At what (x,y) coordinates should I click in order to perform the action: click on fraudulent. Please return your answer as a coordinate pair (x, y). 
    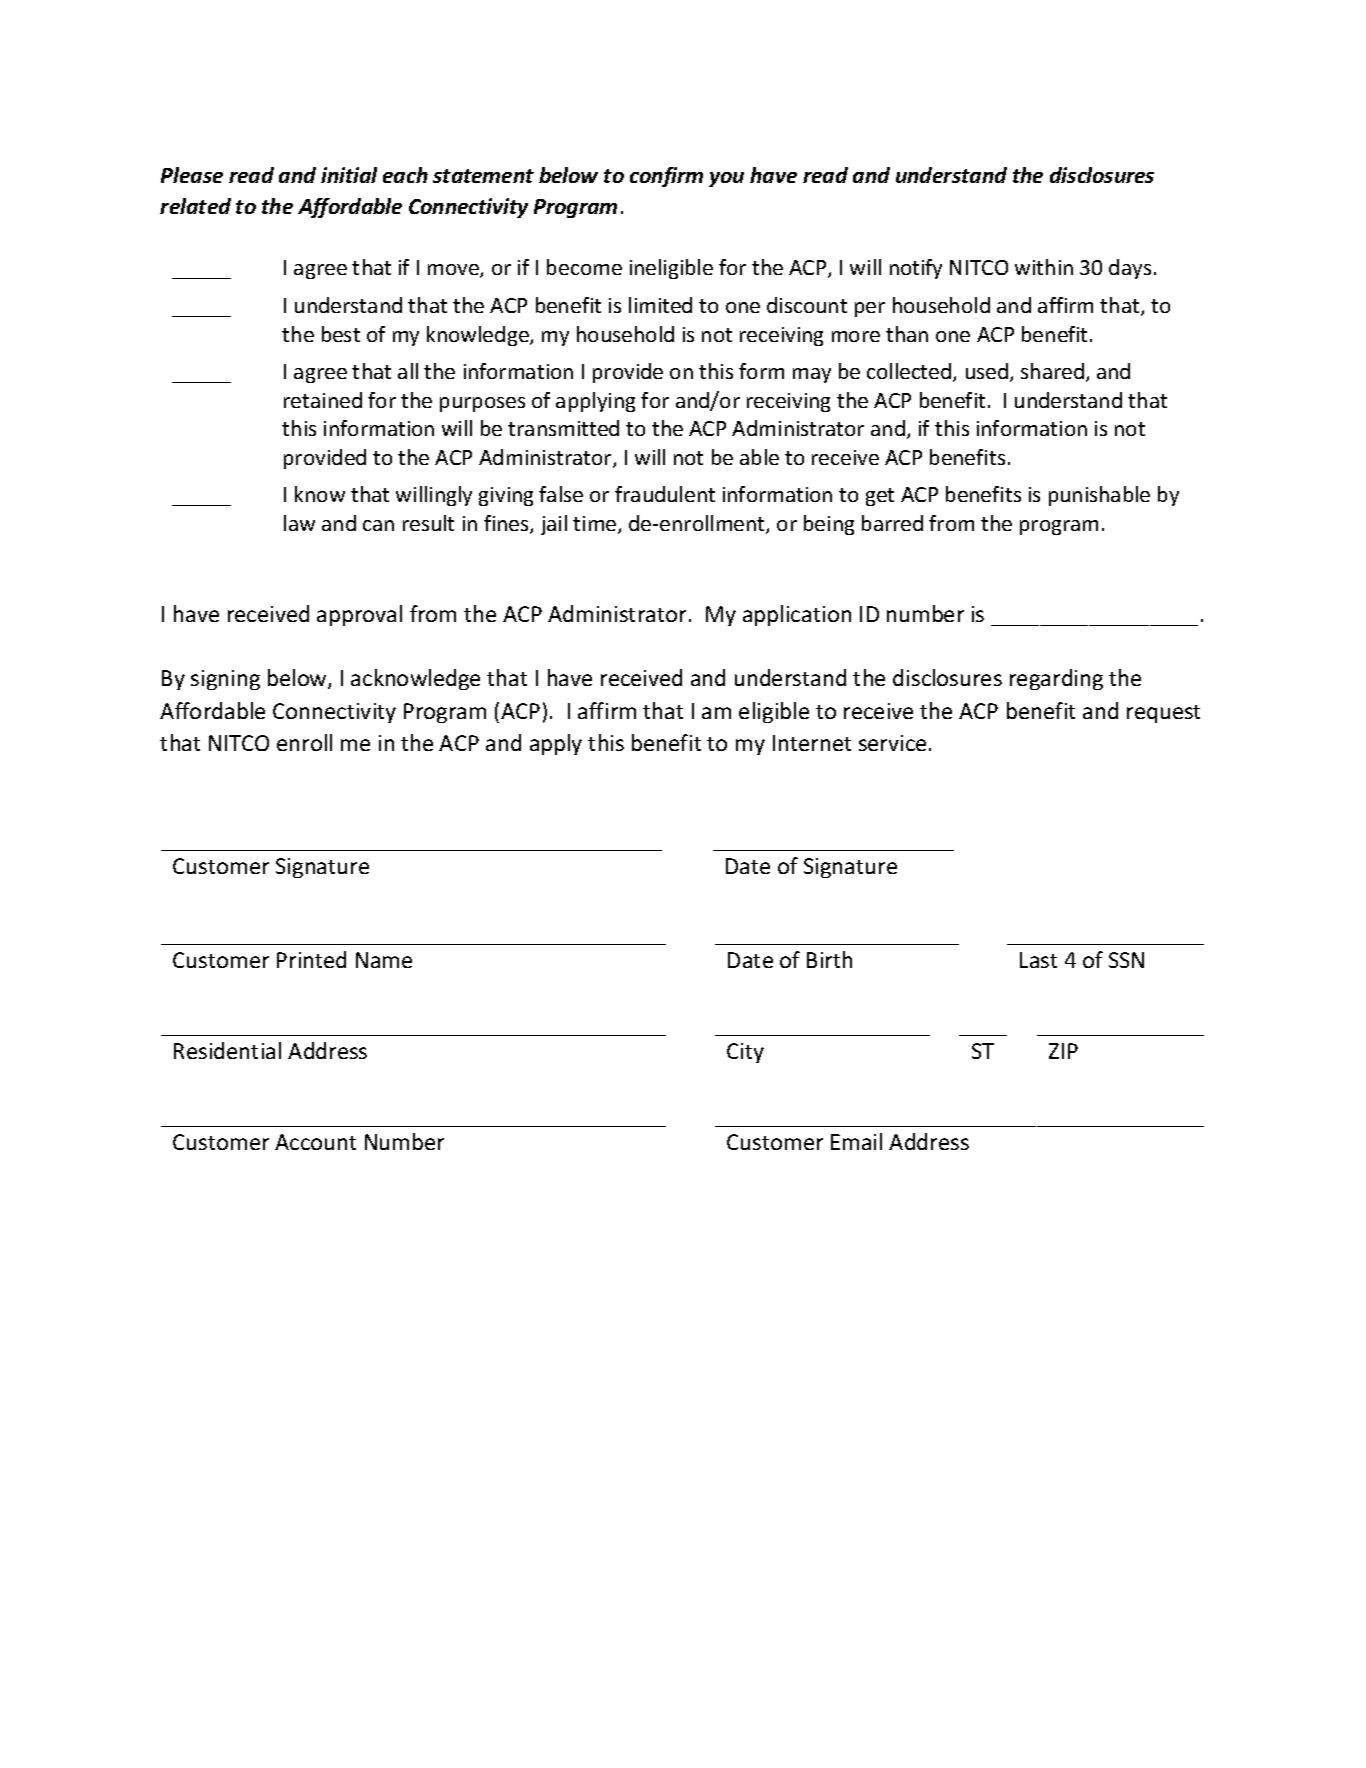
    Looking at the image, I should click on (665, 494).
